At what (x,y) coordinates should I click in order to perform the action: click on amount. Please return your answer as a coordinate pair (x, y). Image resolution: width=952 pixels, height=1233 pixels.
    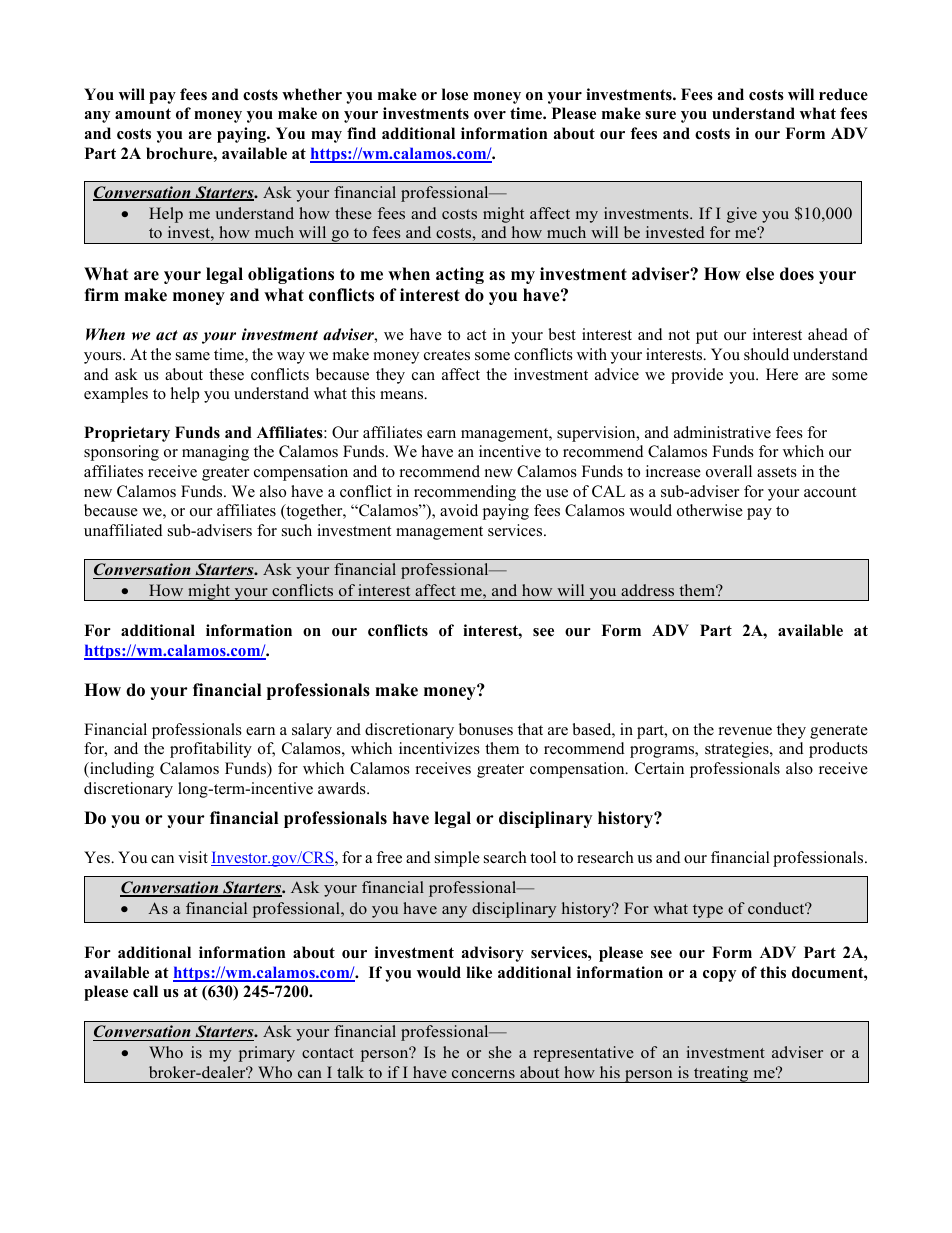
    Looking at the image, I should click on (143, 114).
